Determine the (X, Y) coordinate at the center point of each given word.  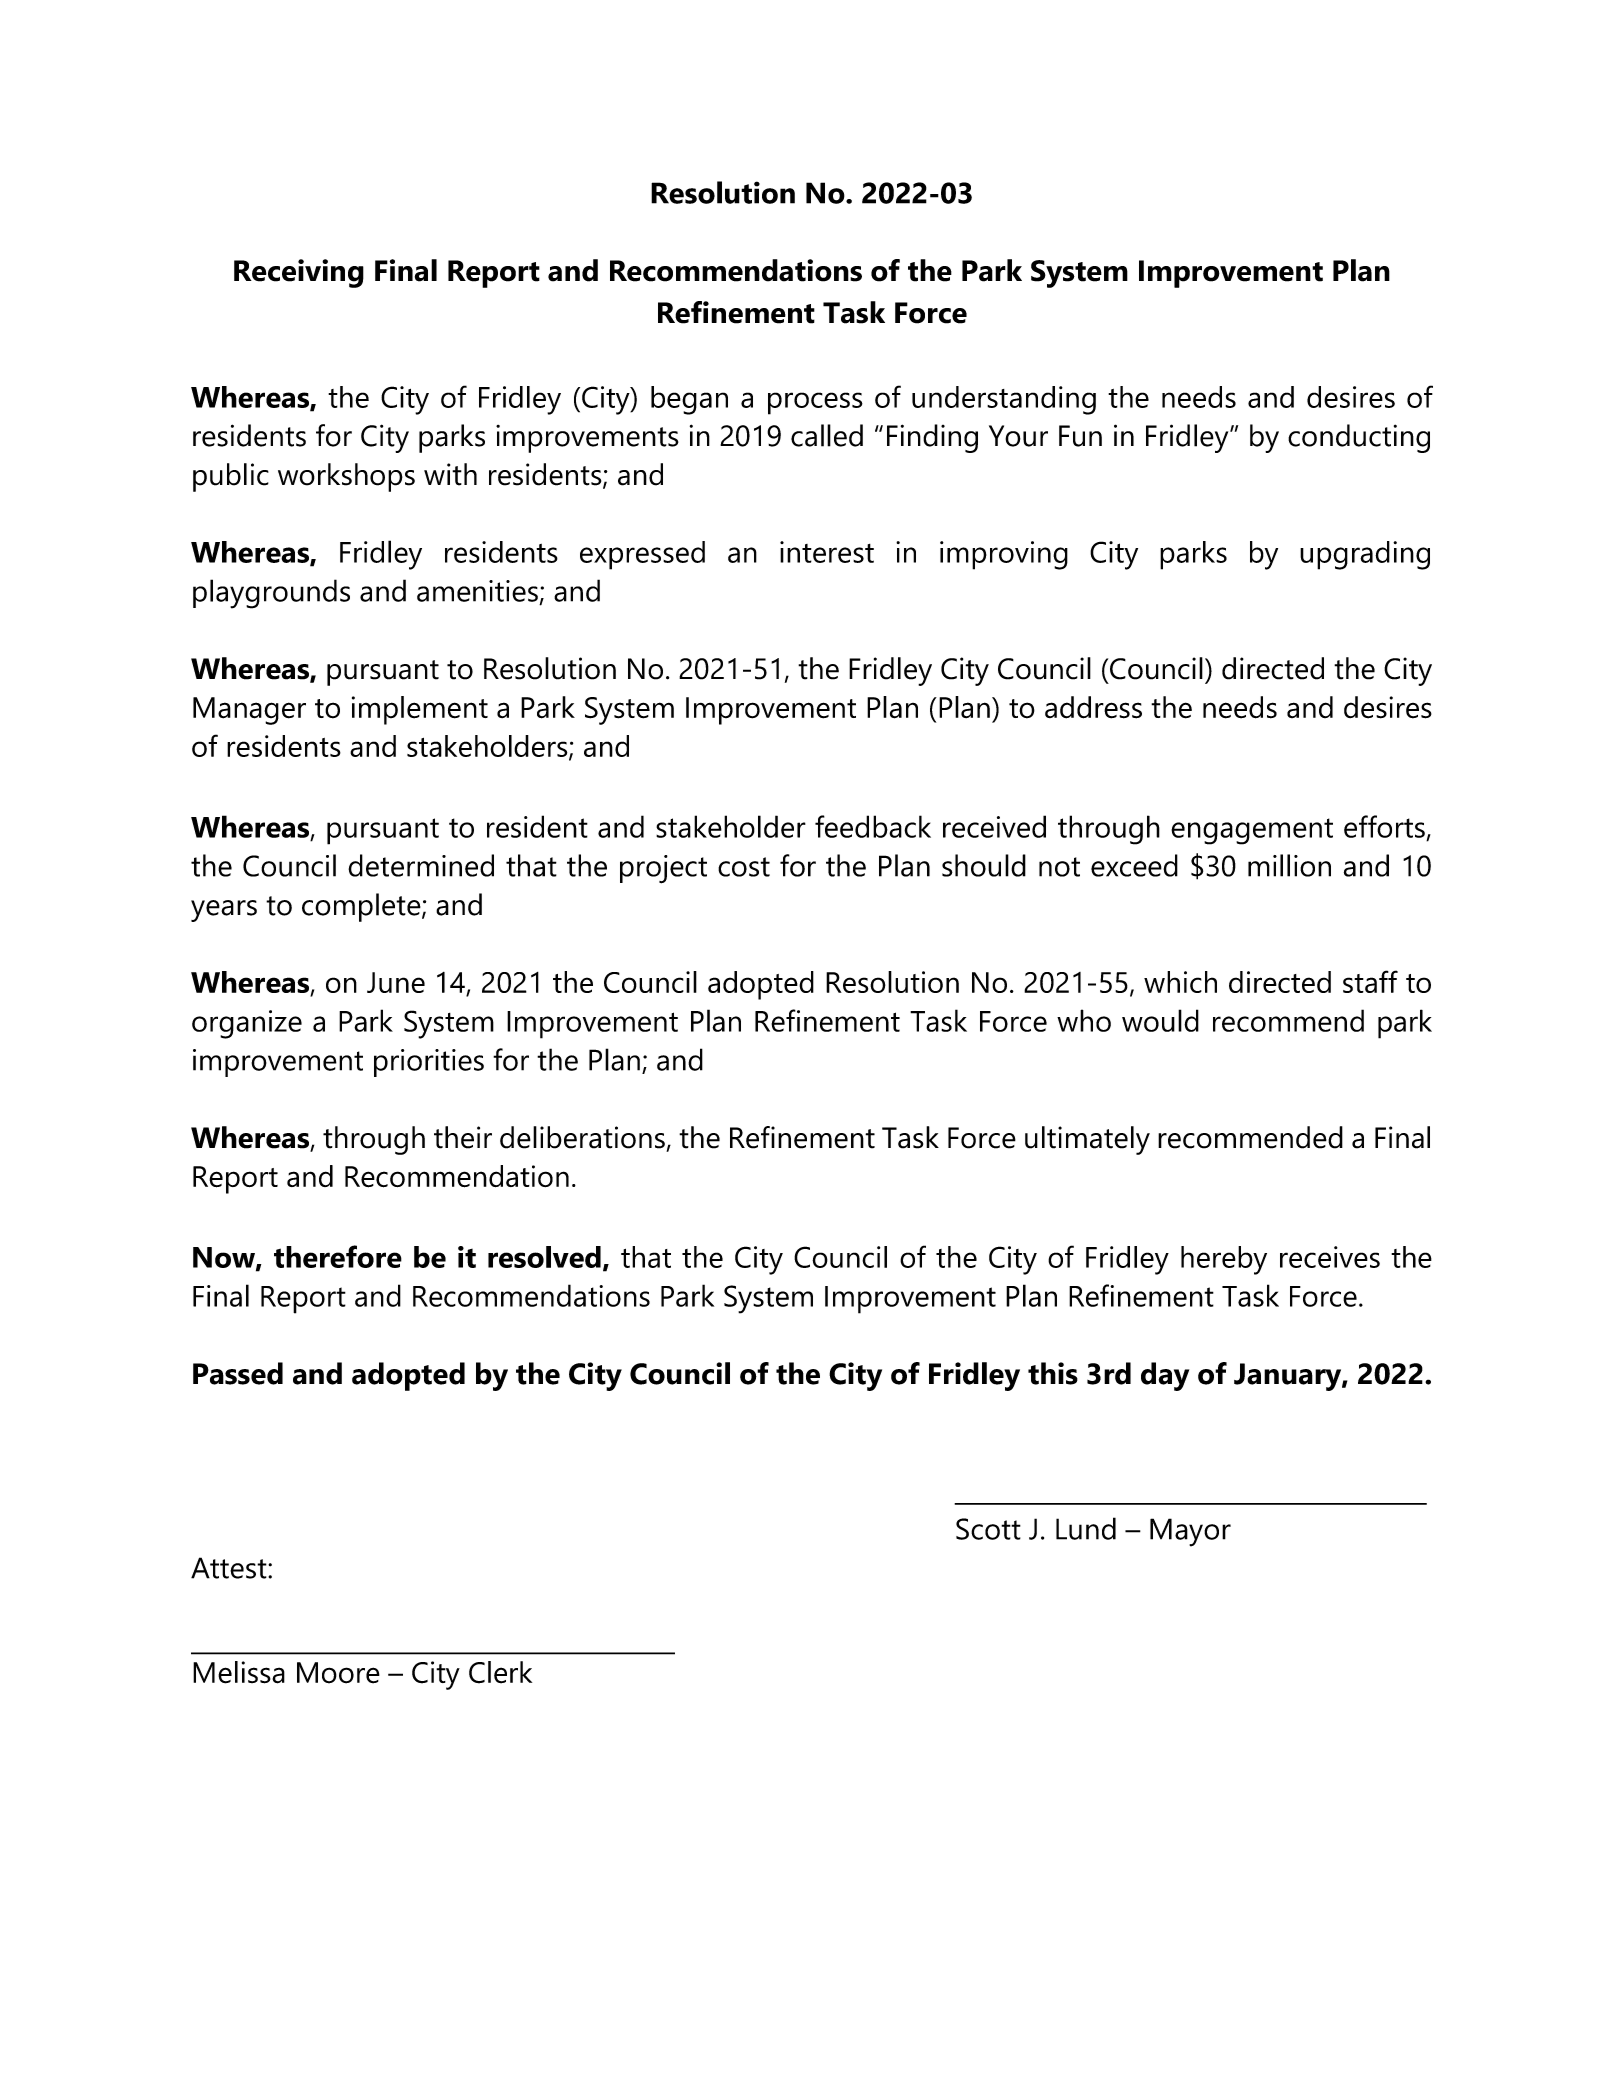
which (1180, 982)
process (815, 403)
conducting (1359, 438)
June (396, 982)
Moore (338, 1673)
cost (744, 867)
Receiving (299, 273)
